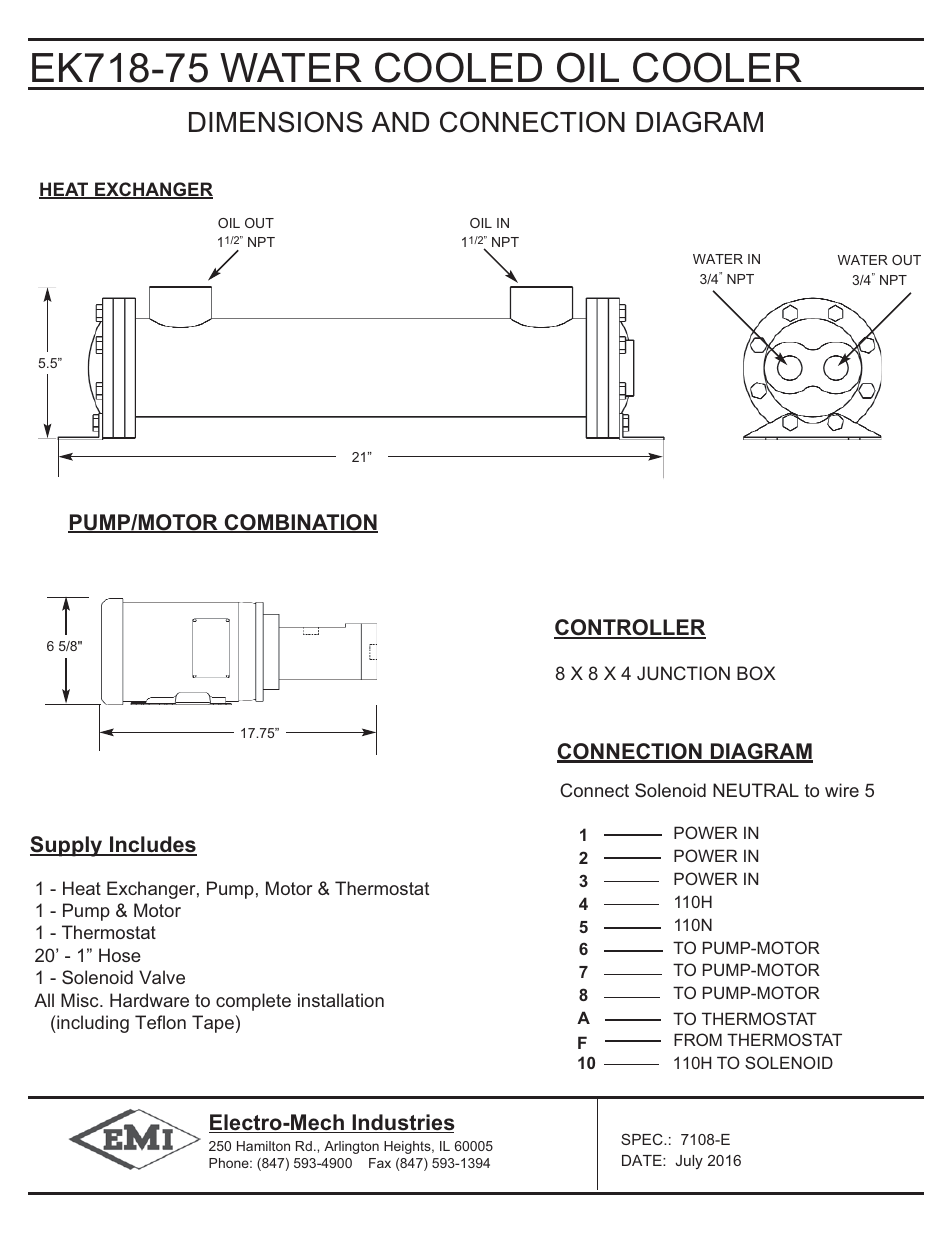 The height and width of the page is (1233, 952). Describe the element at coordinates (756, 673) in the page. I see `BOX` at that location.
